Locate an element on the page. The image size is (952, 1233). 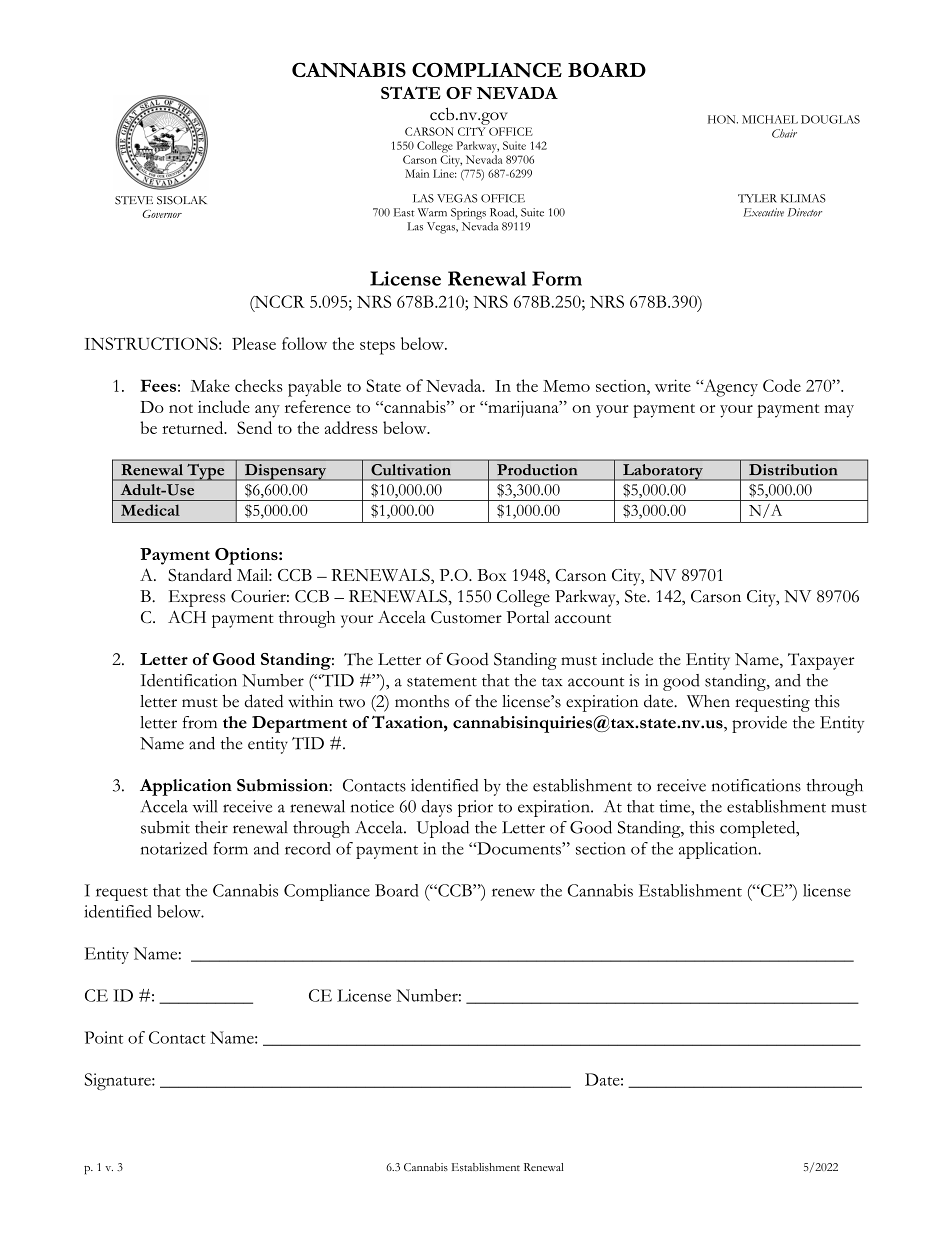
their is located at coordinates (211, 827).
